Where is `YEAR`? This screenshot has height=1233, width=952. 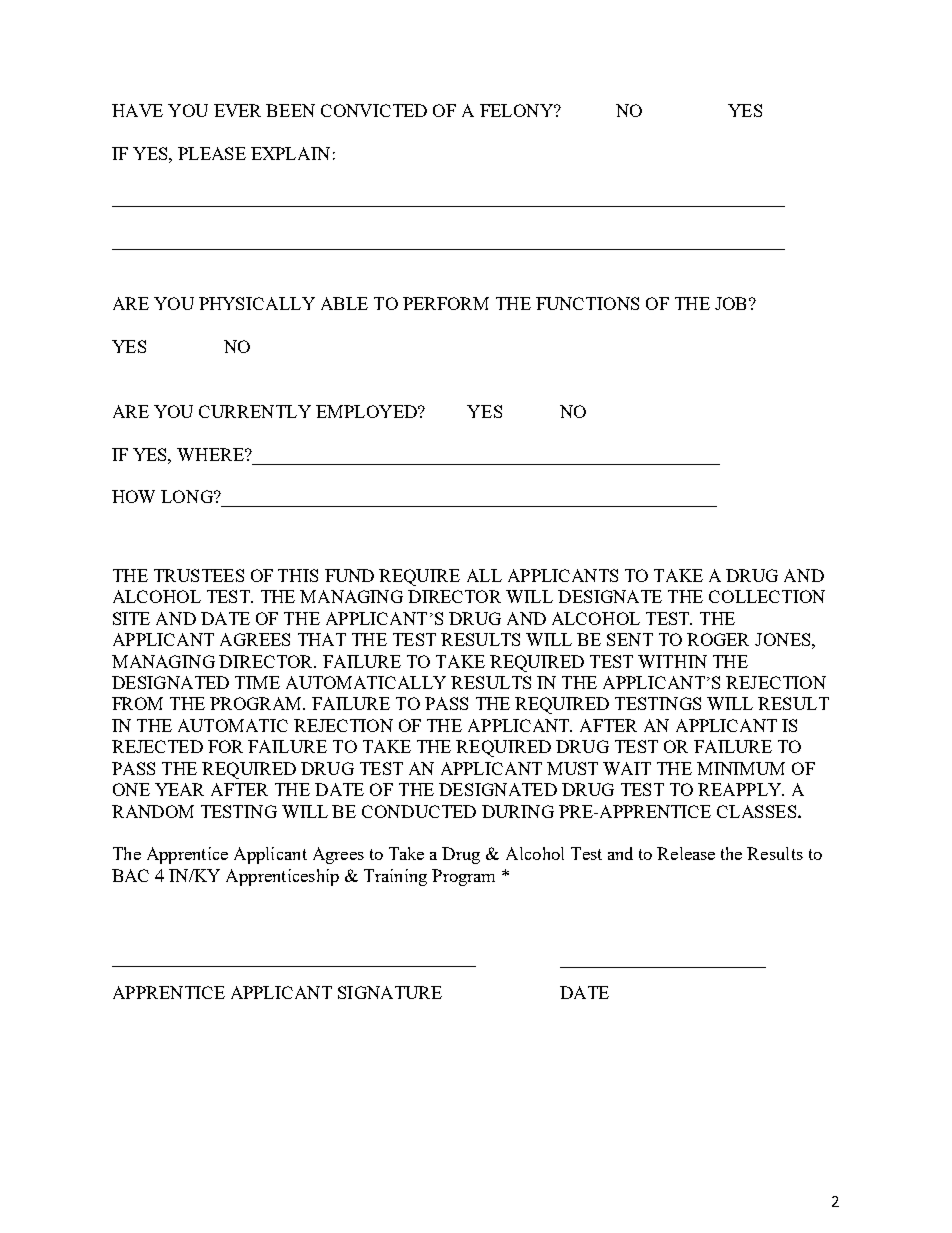 YEAR is located at coordinates (179, 789).
